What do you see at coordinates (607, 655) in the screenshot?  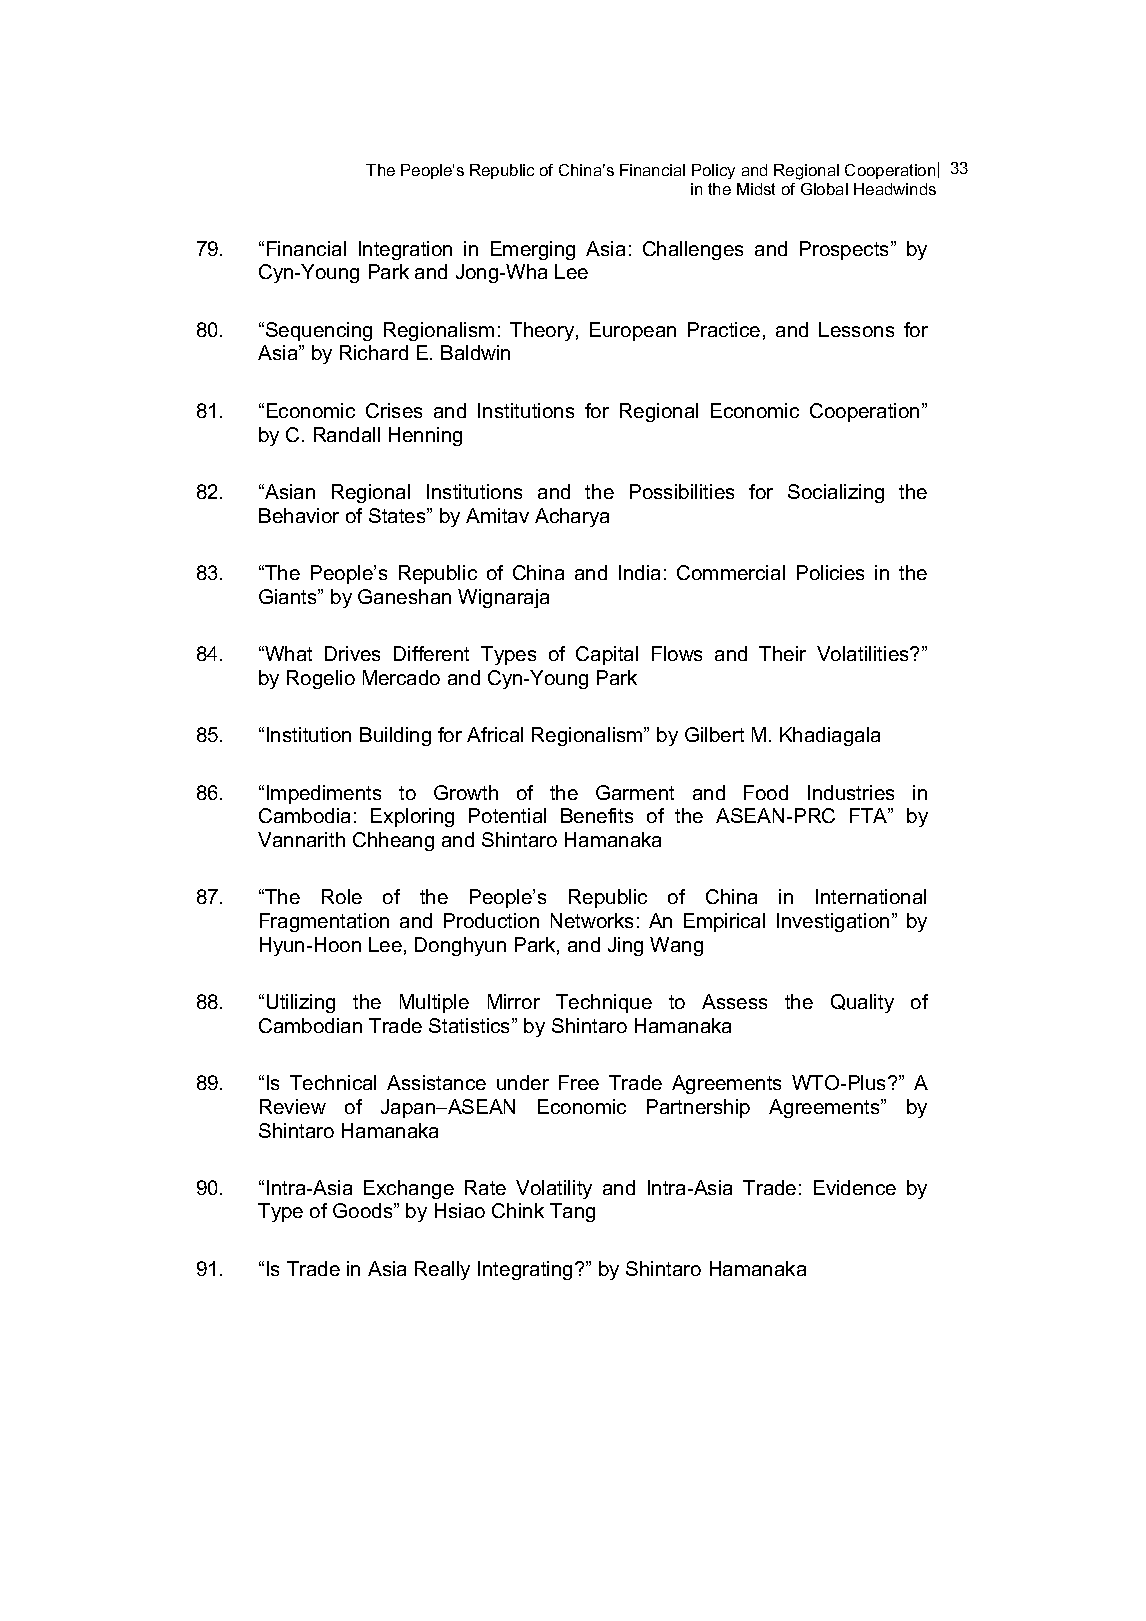 I see `Capital` at bounding box center [607, 655].
